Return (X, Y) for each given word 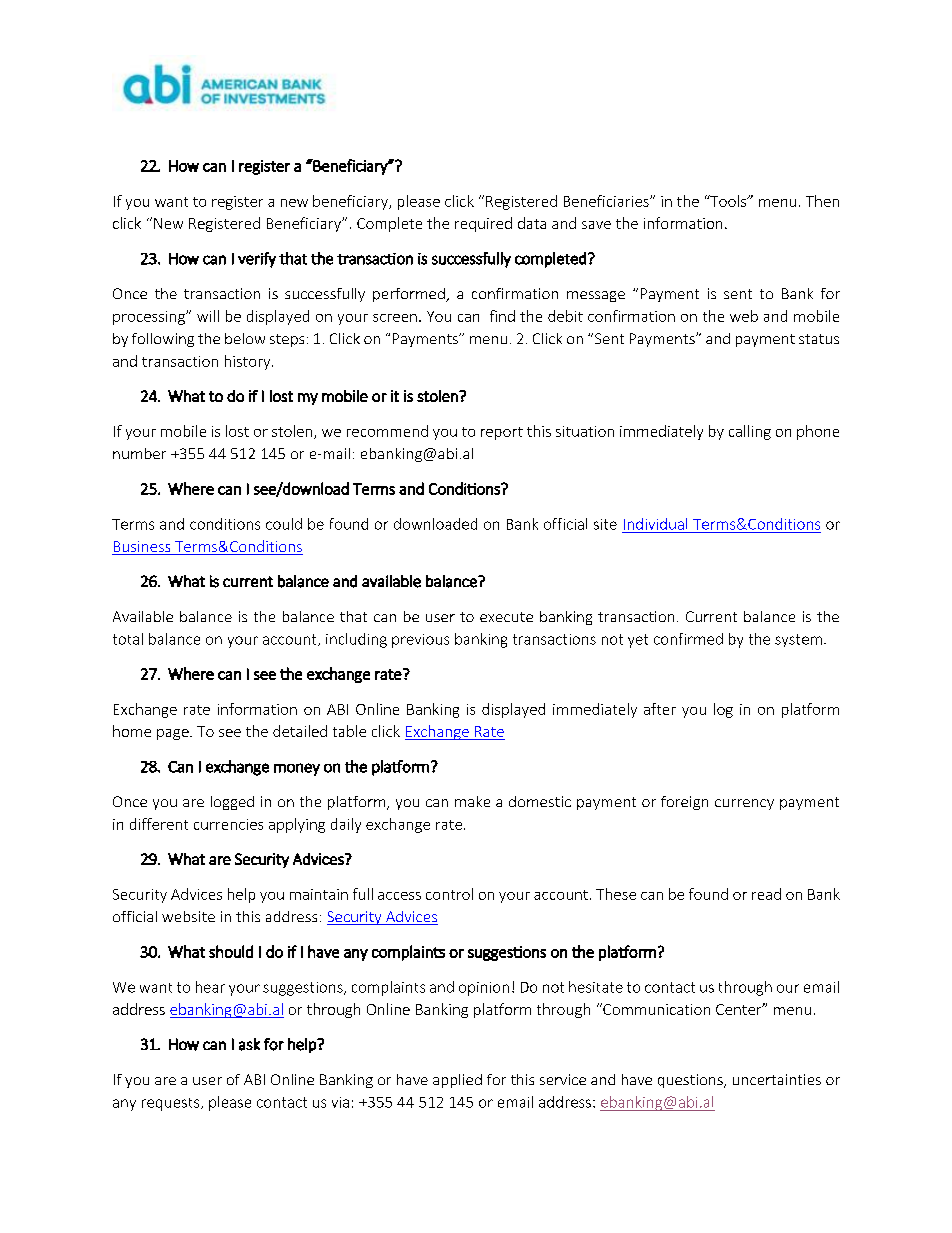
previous (420, 641)
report (502, 433)
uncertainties (777, 1079)
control (449, 894)
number (139, 453)
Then (822, 201)
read (766, 894)
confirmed (688, 639)
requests (172, 1104)
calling (750, 432)
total (128, 639)
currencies (228, 824)
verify (257, 260)
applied (457, 1081)
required (483, 224)
